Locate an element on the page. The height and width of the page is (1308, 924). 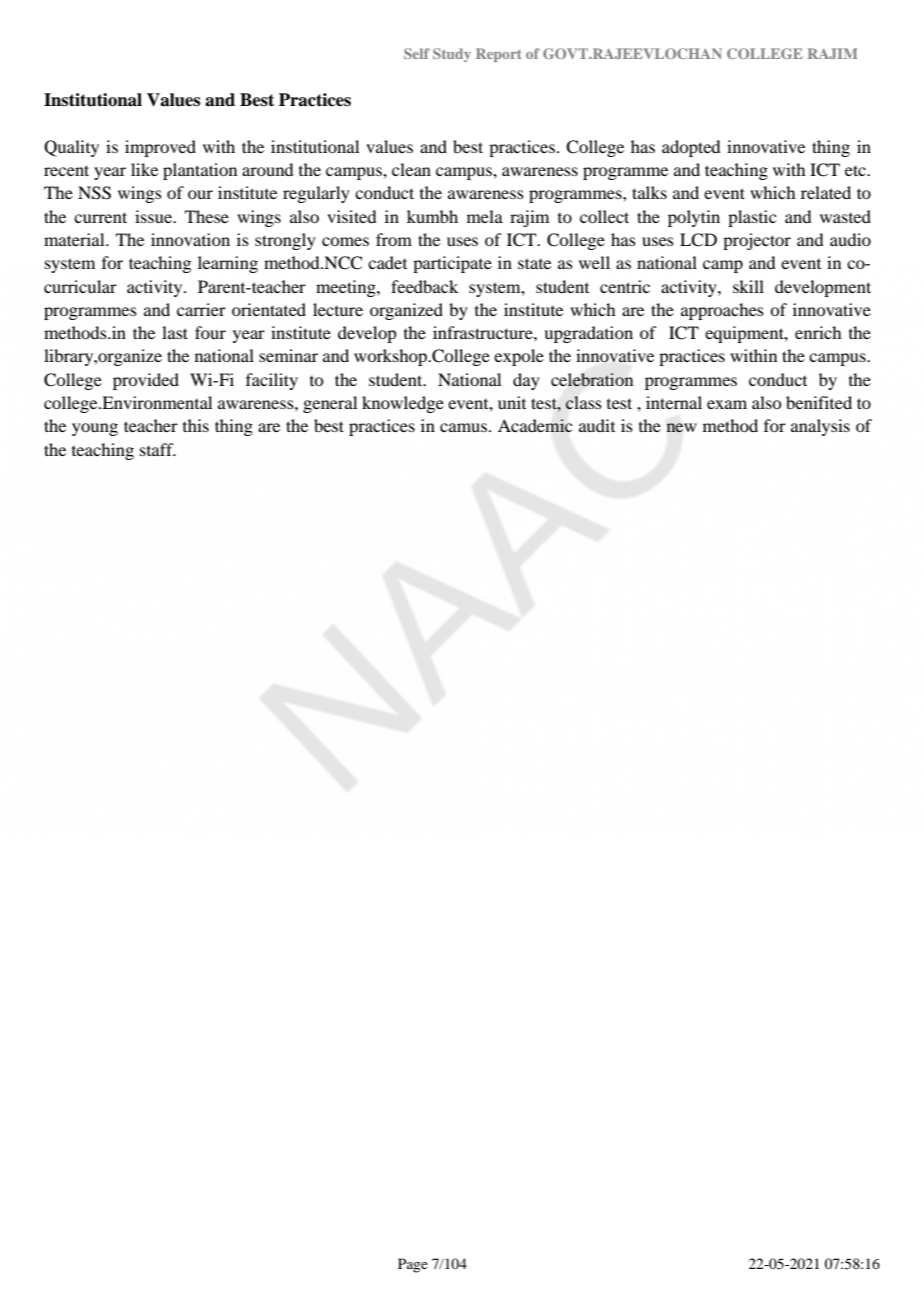
Study is located at coordinates (452, 55).
